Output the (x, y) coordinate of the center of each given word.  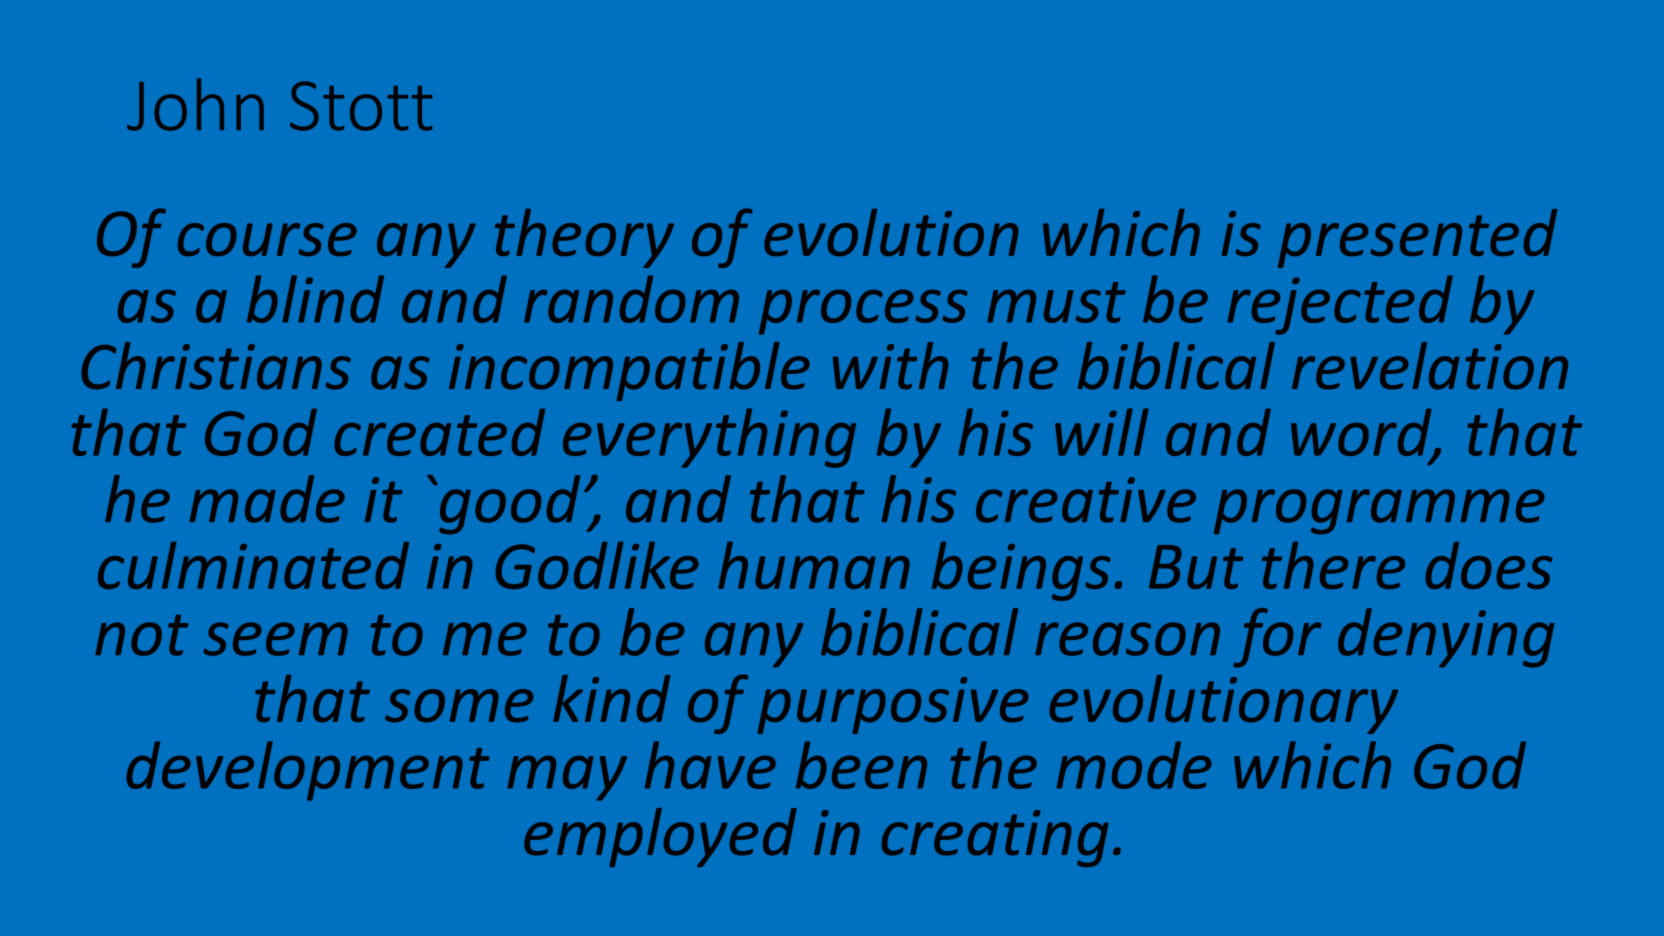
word (1362, 433)
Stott (361, 106)
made (267, 499)
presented (1417, 238)
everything (709, 438)
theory (584, 238)
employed (660, 837)
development (308, 771)
